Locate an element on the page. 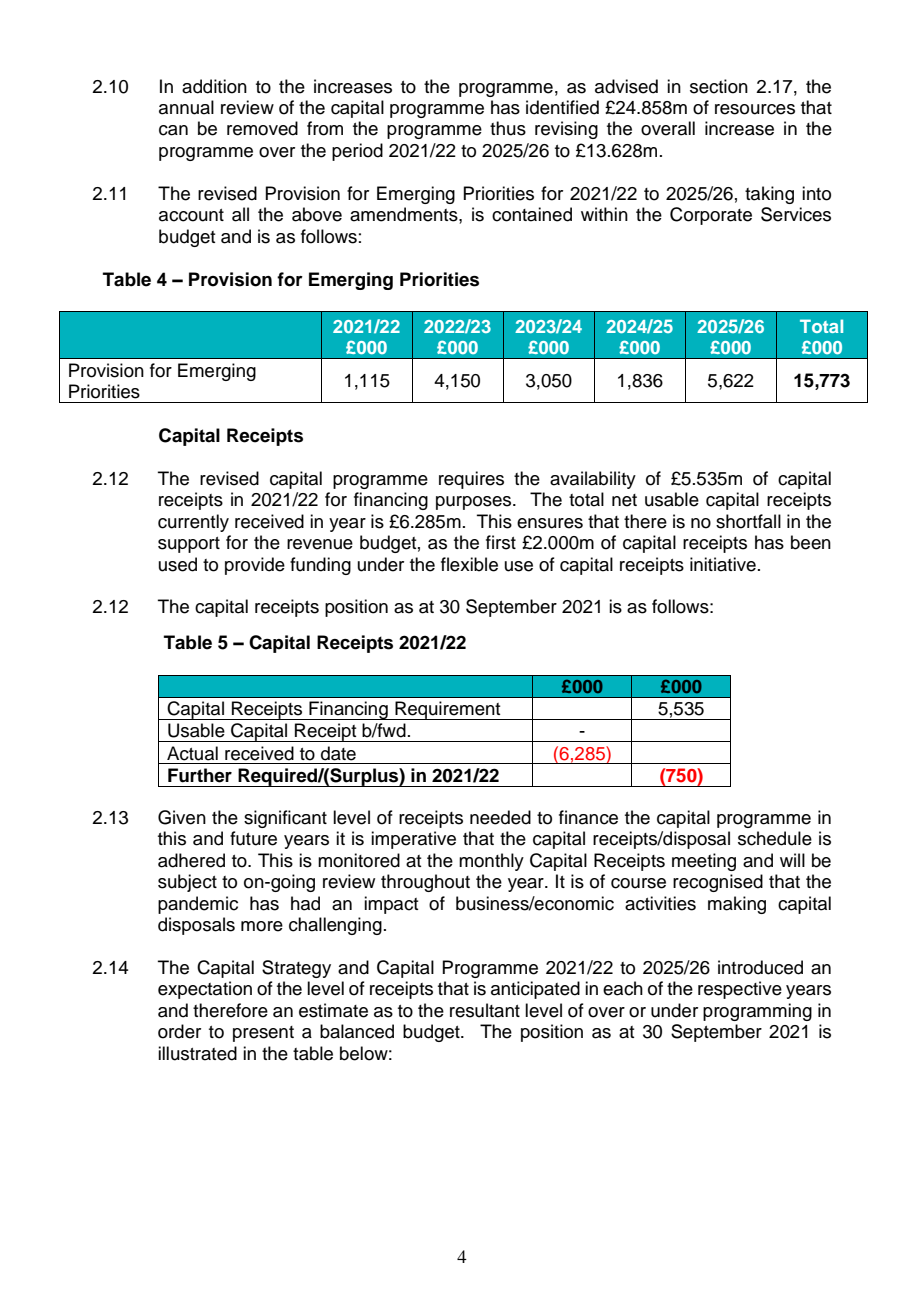 Image resolution: width=924 pixels, height=1309 pixels. flexible is located at coordinates (469, 564).
